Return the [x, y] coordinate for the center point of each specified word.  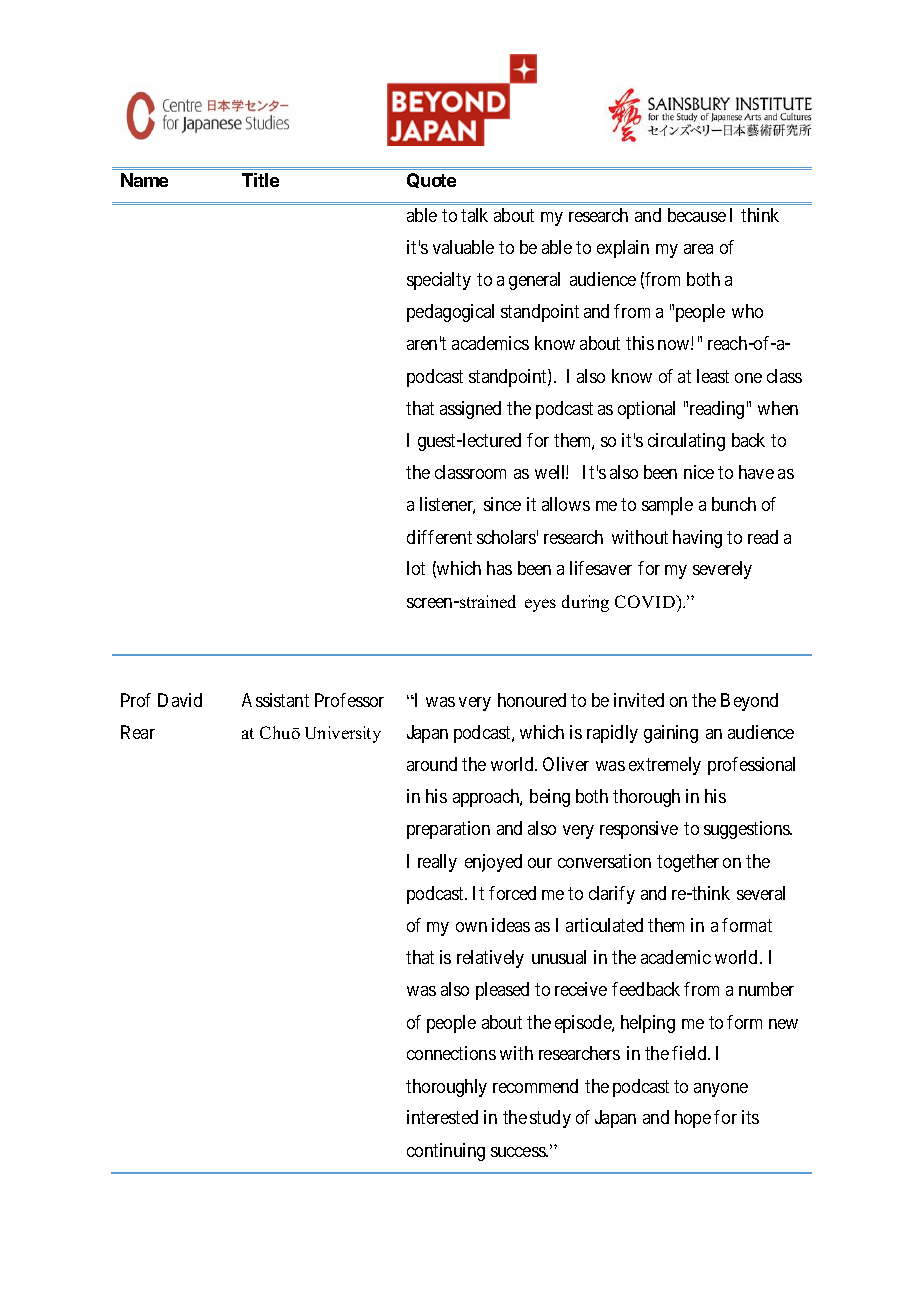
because [697, 215]
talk [474, 215]
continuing [446, 1152]
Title [260, 180]
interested [442, 1117]
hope [693, 1119]
